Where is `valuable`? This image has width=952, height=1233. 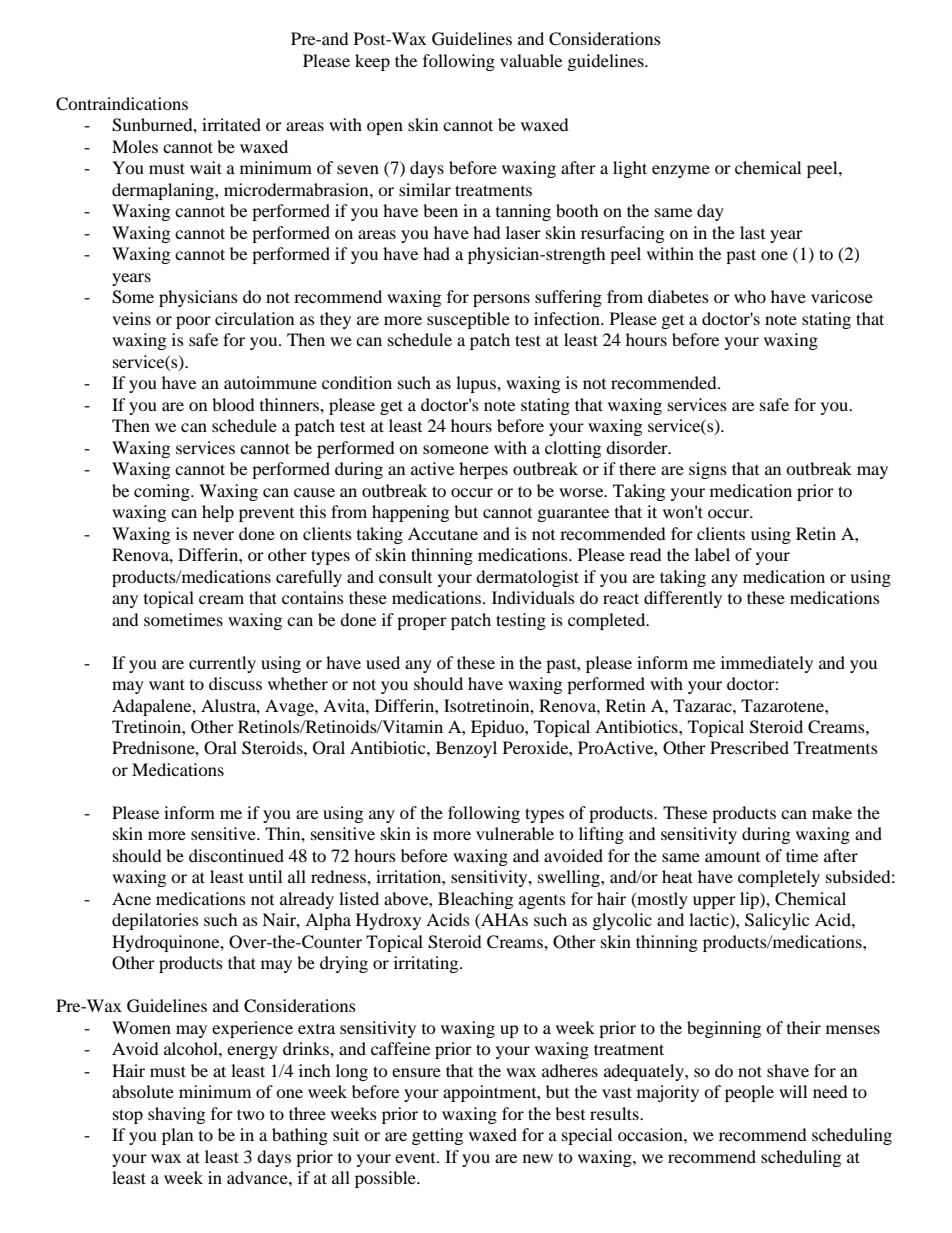
valuable is located at coordinates (531, 60).
